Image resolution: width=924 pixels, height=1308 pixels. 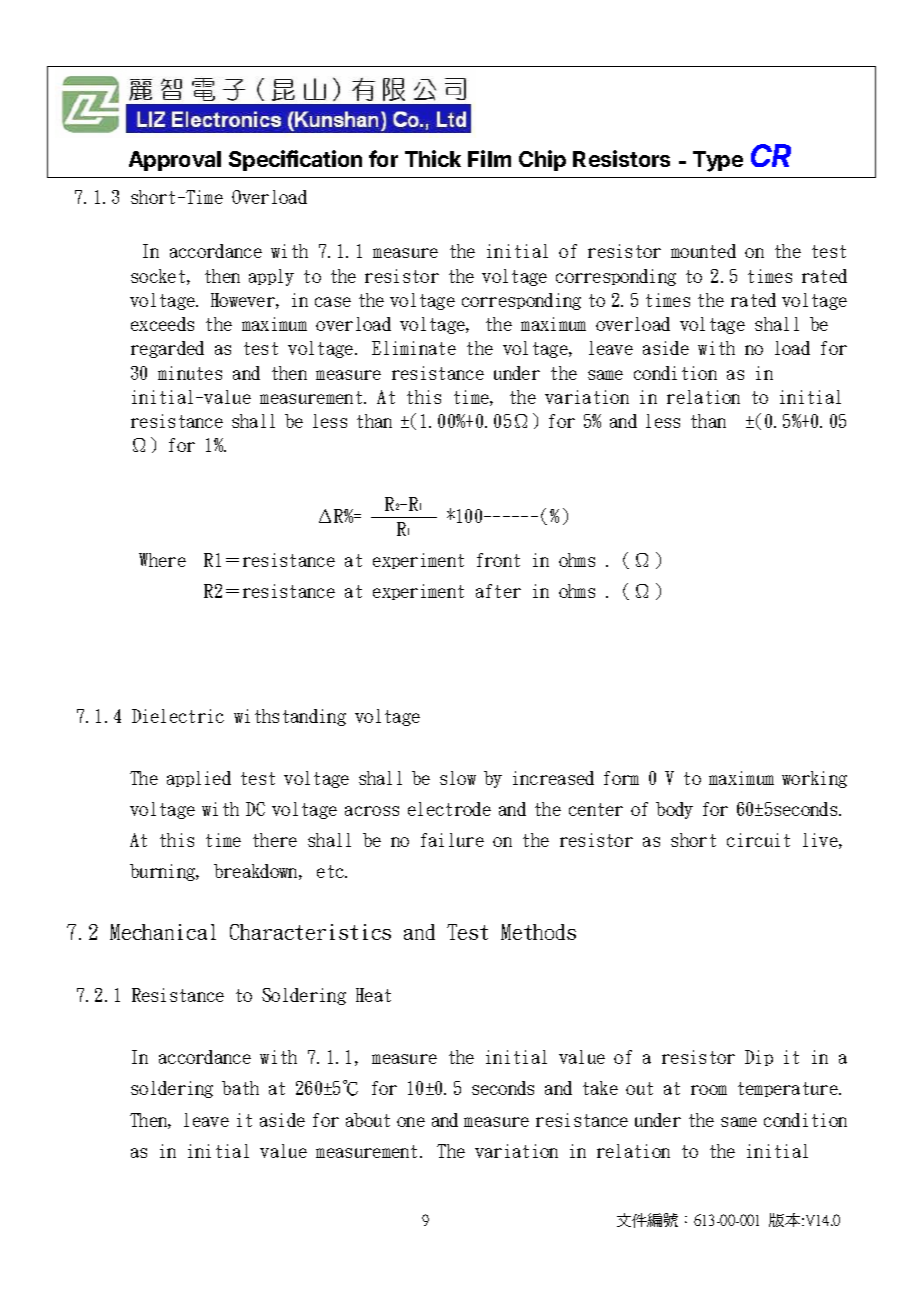 What do you see at coordinates (814, 779) in the image?
I see `working` at bounding box center [814, 779].
